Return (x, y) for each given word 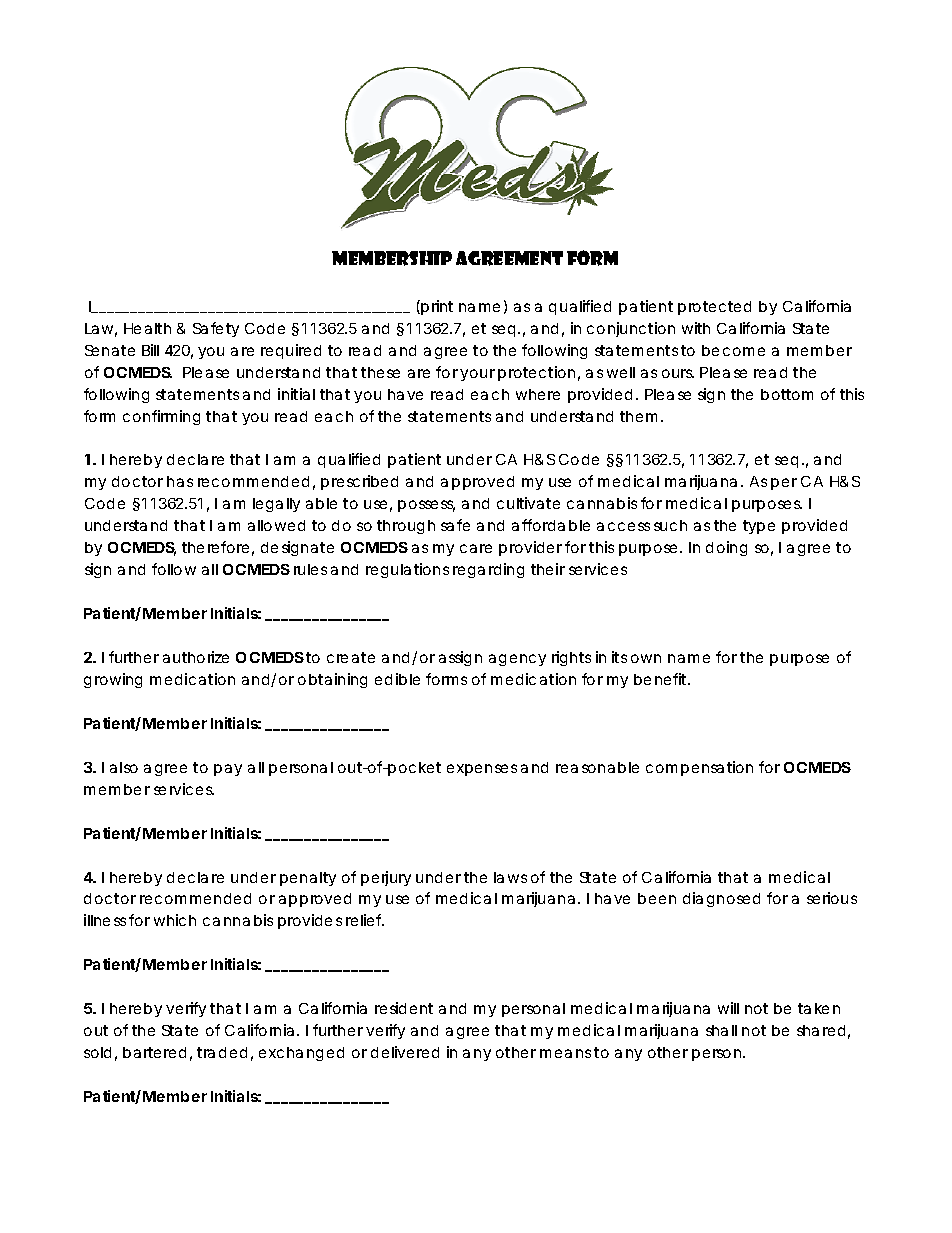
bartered (154, 1052)
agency (517, 660)
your (477, 375)
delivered (405, 1052)
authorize (196, 657)
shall (721, 1030)
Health (147, 328)
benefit (662, 679)
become (733, 350)
